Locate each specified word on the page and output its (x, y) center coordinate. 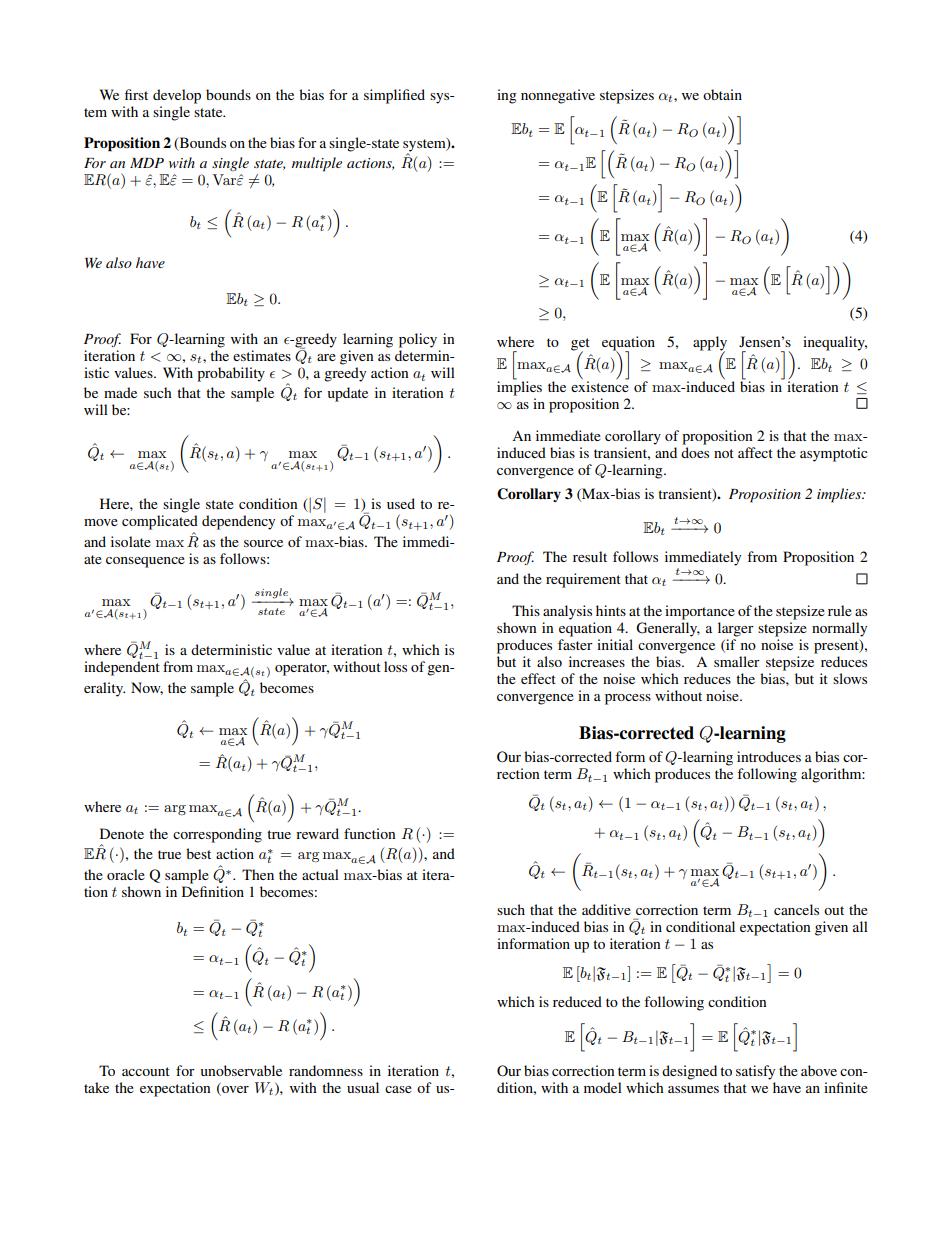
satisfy (755, 1072)
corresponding (217, 835)
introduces (769, 756)
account (146, 1071)
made (120, 392)
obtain (722, 94)
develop (177, 96)
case (398, 1089)
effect (538, 678)
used (401, 503)
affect (755, 452)
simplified (394, 96)
